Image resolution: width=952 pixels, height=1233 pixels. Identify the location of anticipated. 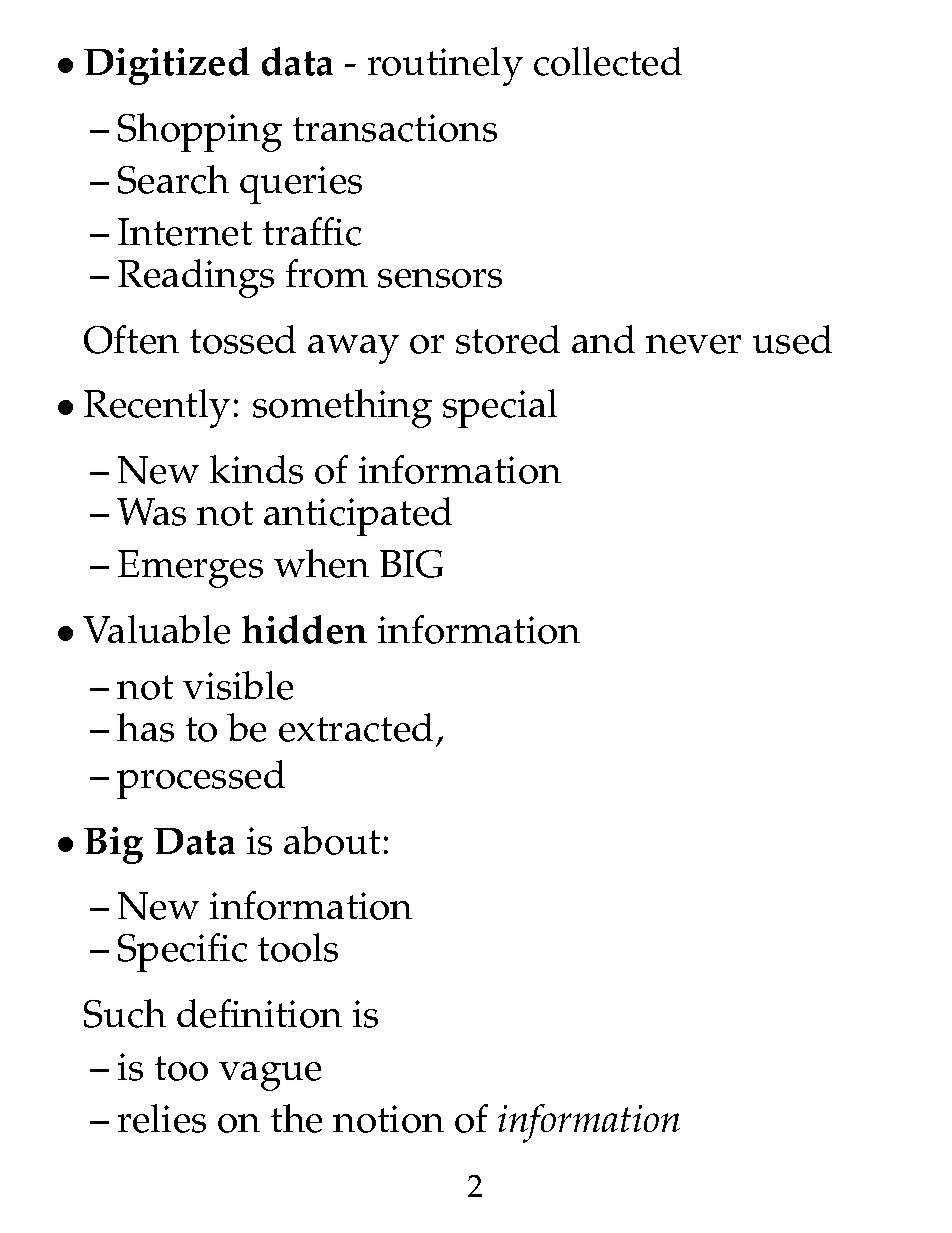
(358, 516).
